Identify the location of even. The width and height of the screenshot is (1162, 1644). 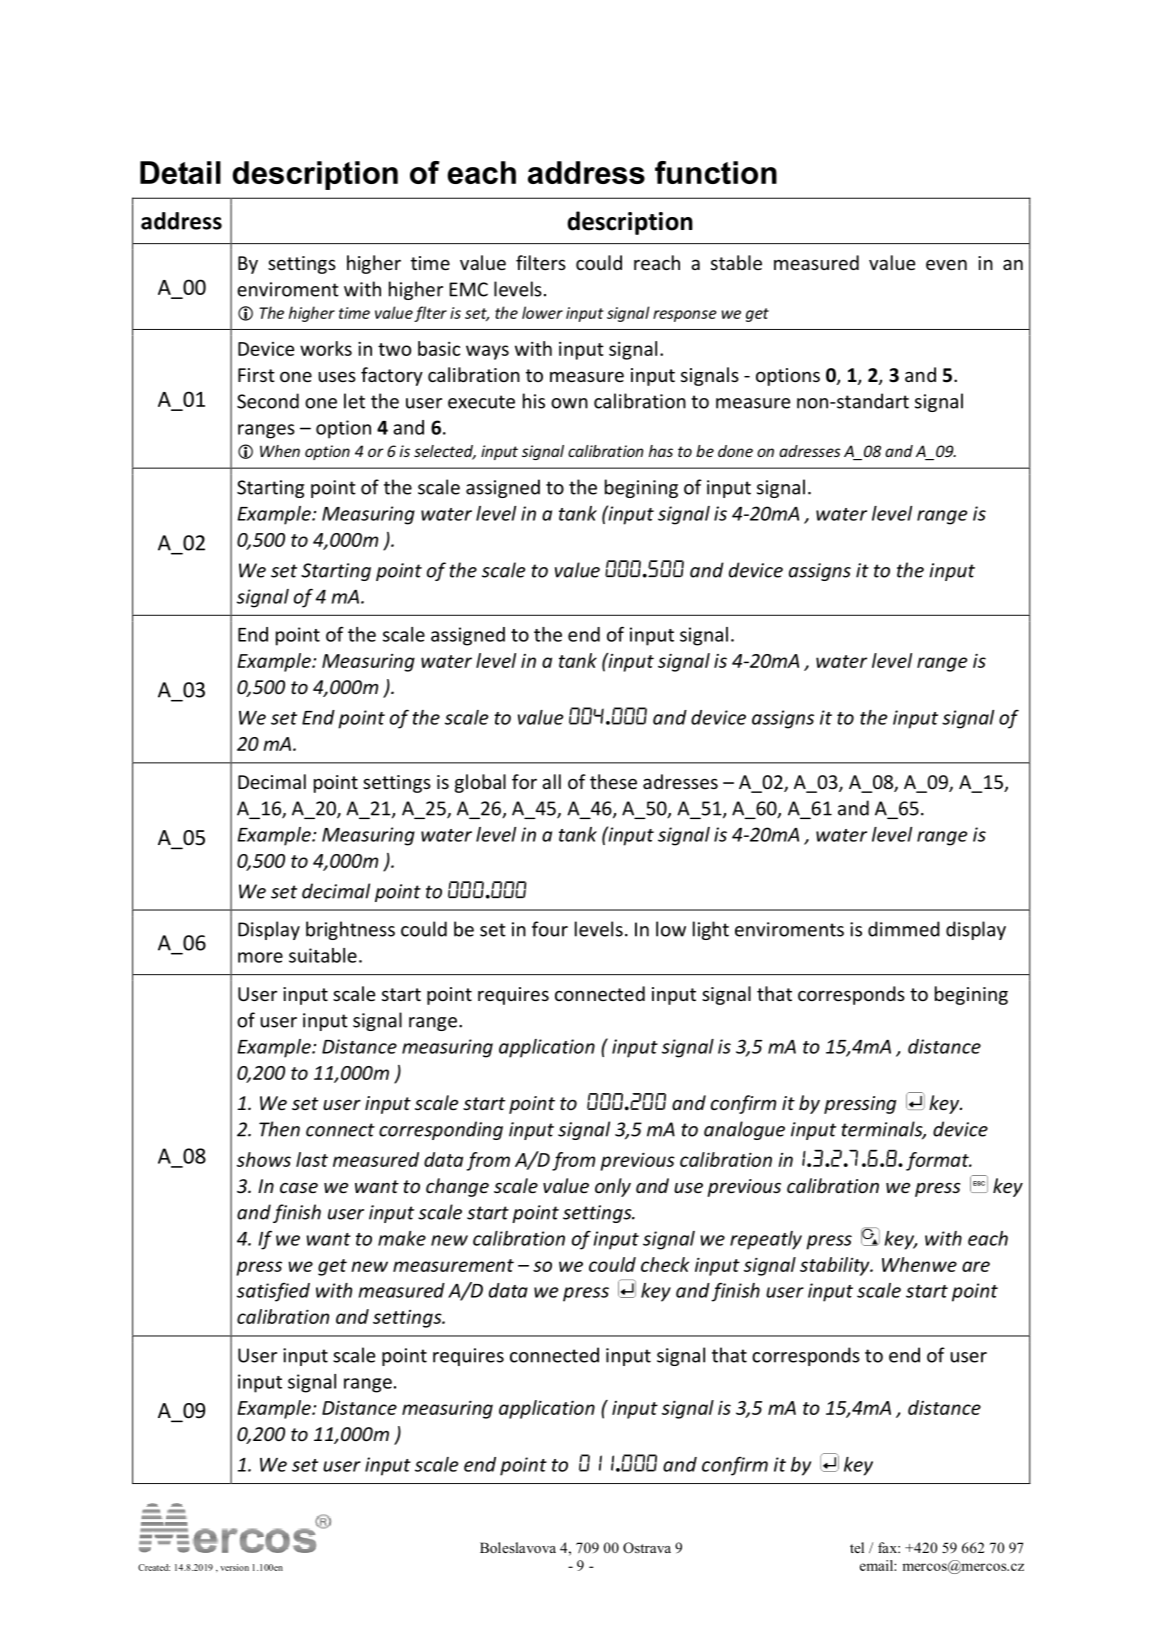
(946, 265).
